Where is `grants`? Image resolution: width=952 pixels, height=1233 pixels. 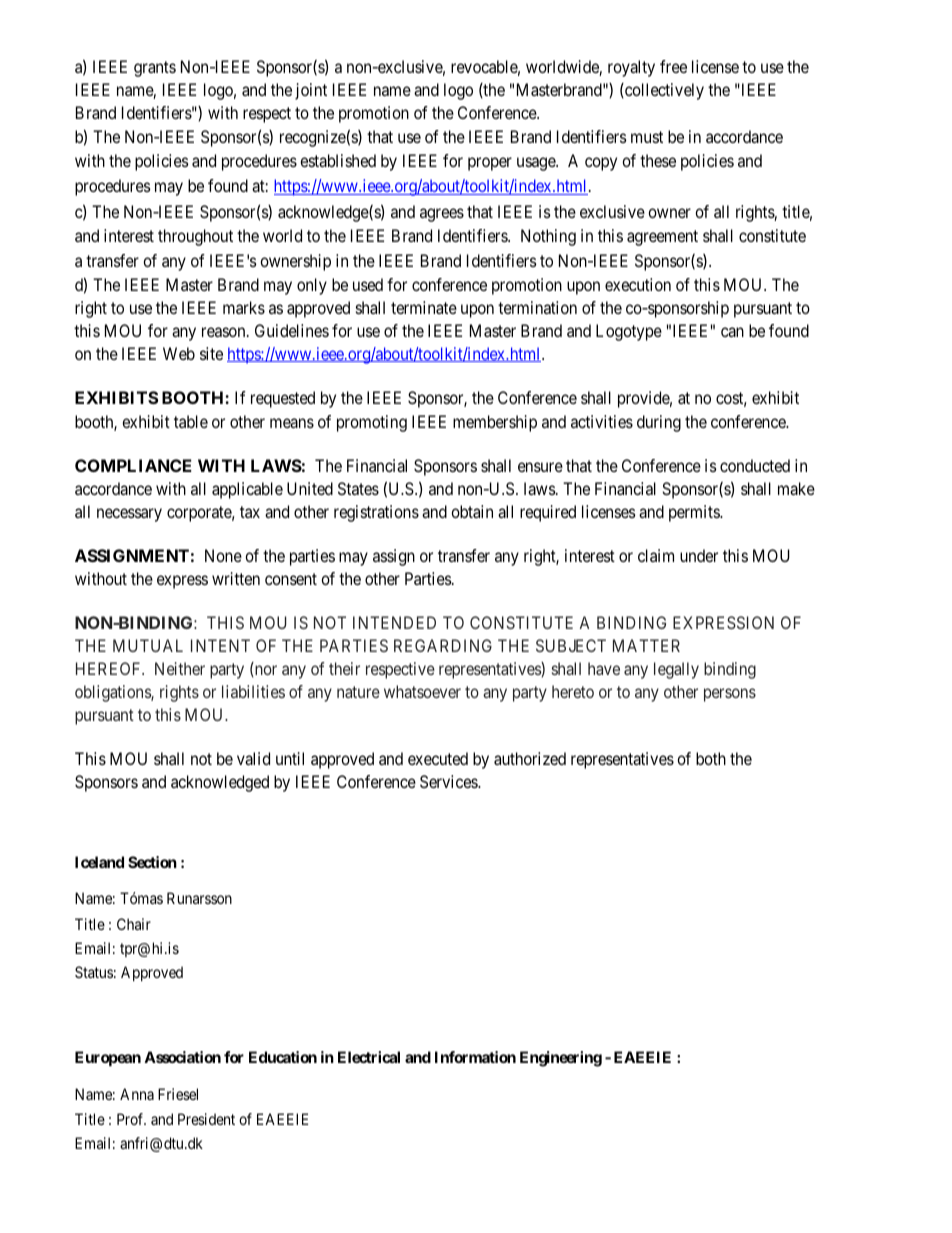
grants is located at coordinates (155, 69).
